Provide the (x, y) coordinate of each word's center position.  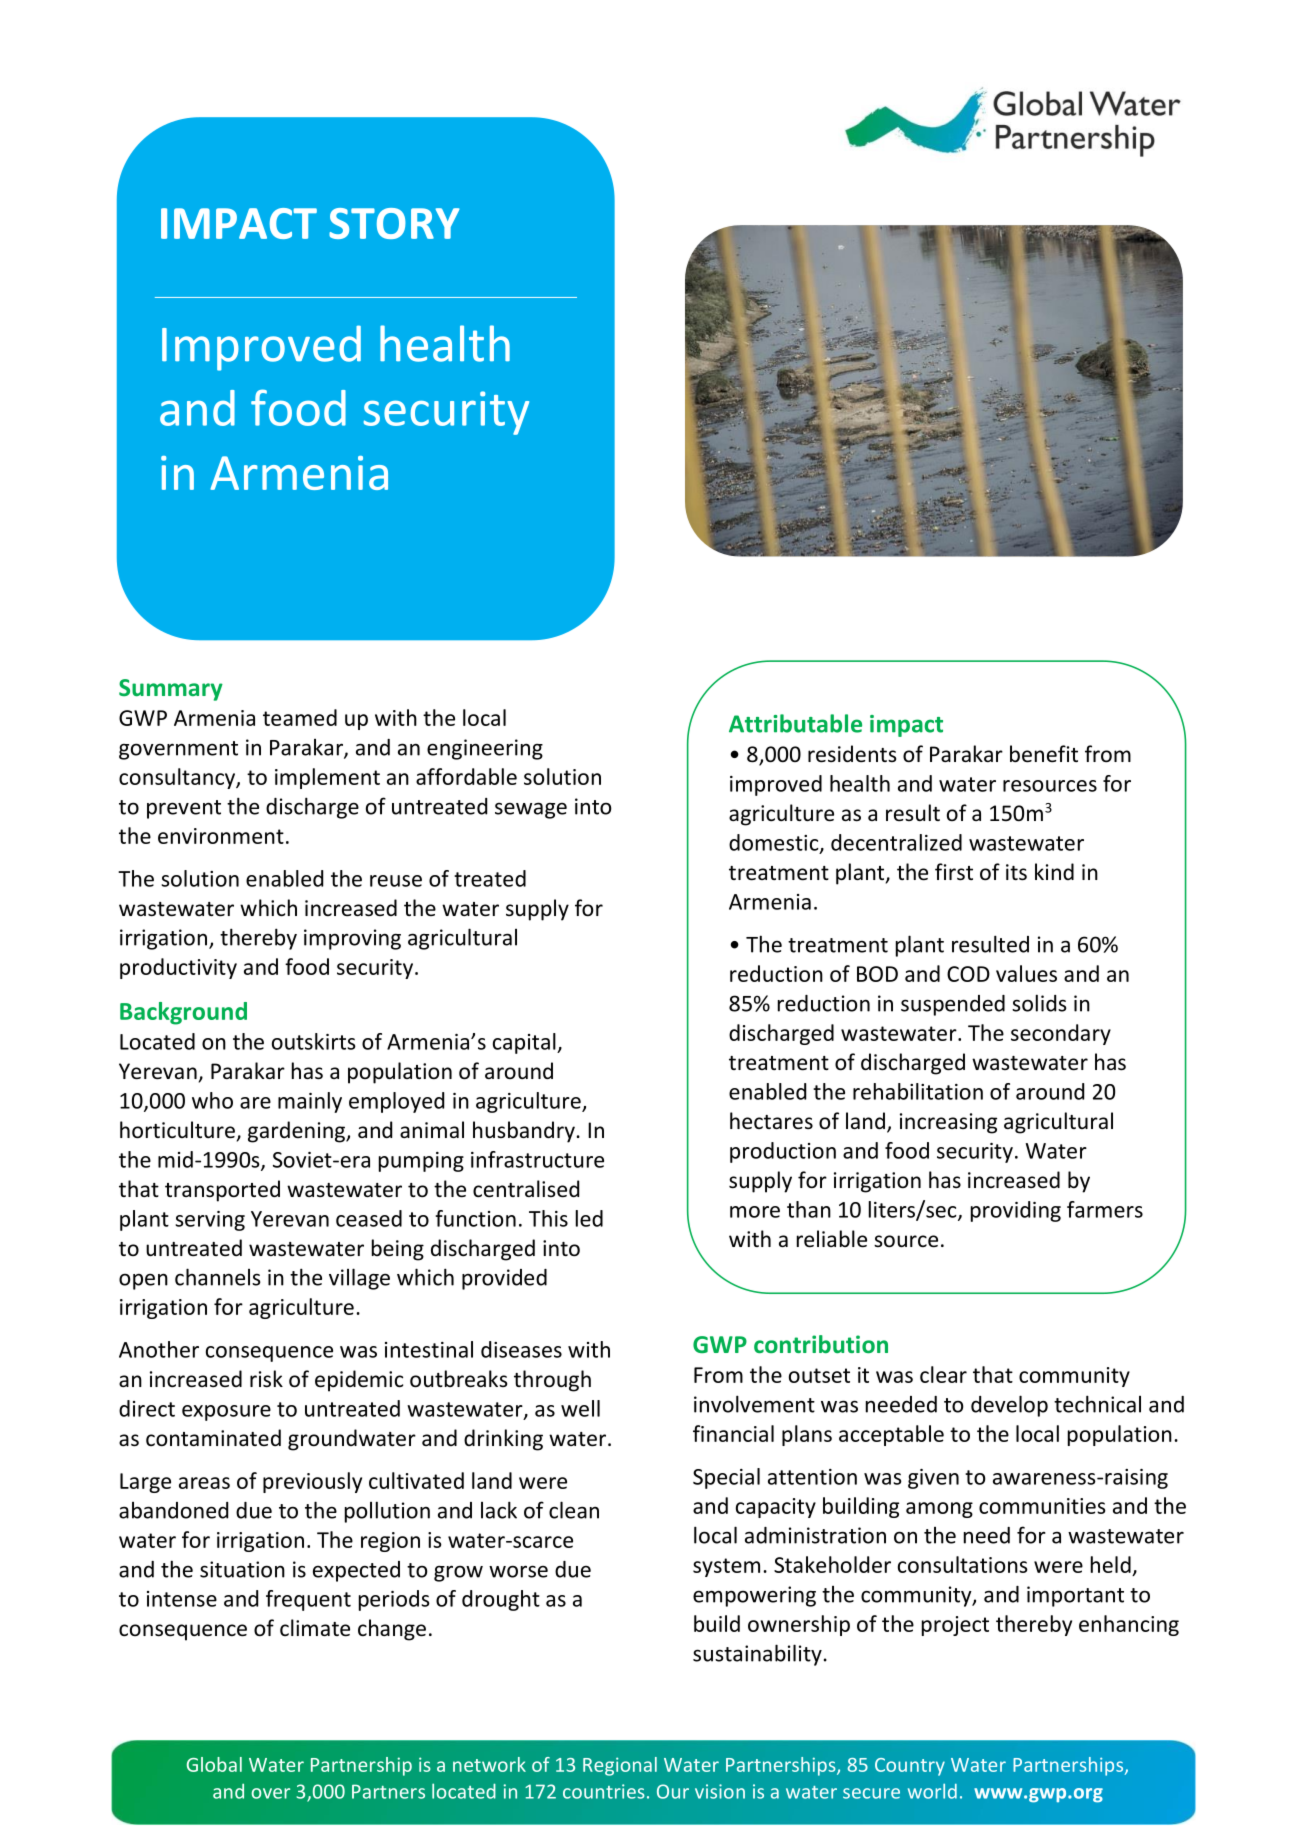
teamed (300, 717)
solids (1039, 1003)
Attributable (795, 723)
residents (852, 754)
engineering (485, 749)
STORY (394, 223)
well (580, 1408)
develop (1009, 1406)
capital (525, 1043)
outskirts (314, 1041)
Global (214, 1764)
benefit (1044, 754)
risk (266, 1379)
